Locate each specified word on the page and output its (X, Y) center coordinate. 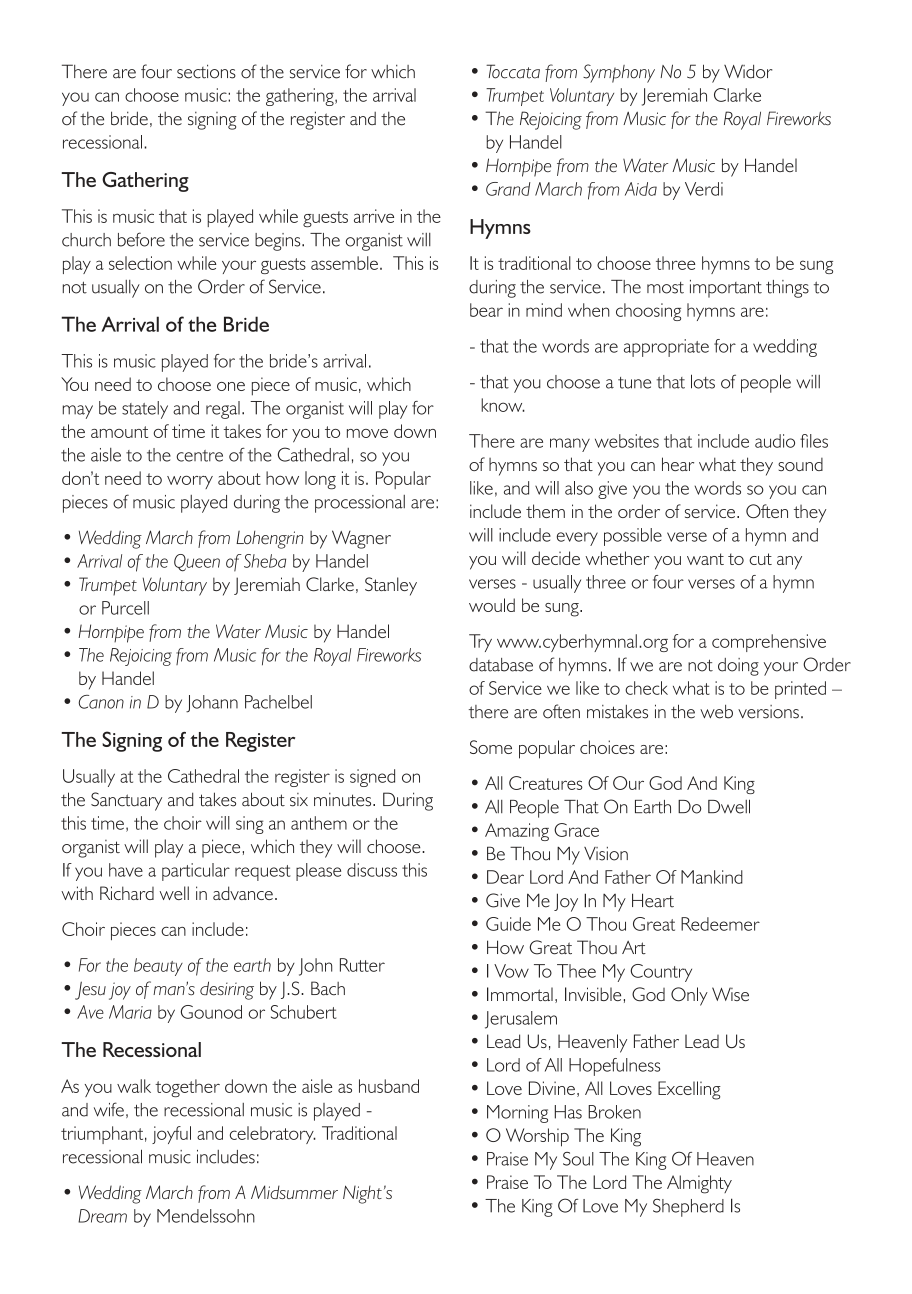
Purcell (125, 608)
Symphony (619, 73)
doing (738, 667)
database (501, 665)
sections (206, 71)
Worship (537, 1137)
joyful (171, 1135)
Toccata (513, 71)
